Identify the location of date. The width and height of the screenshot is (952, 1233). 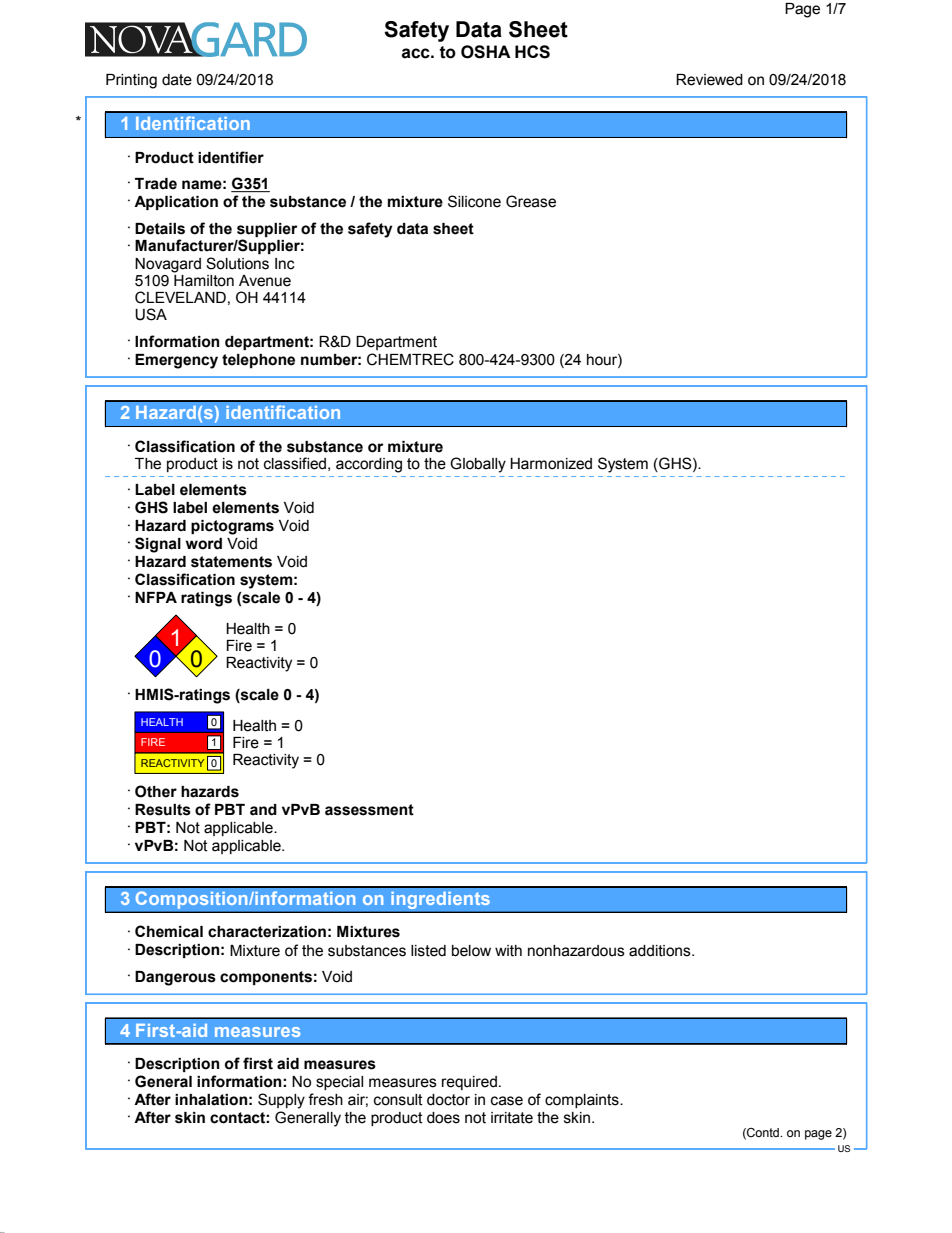
(177, 80).
